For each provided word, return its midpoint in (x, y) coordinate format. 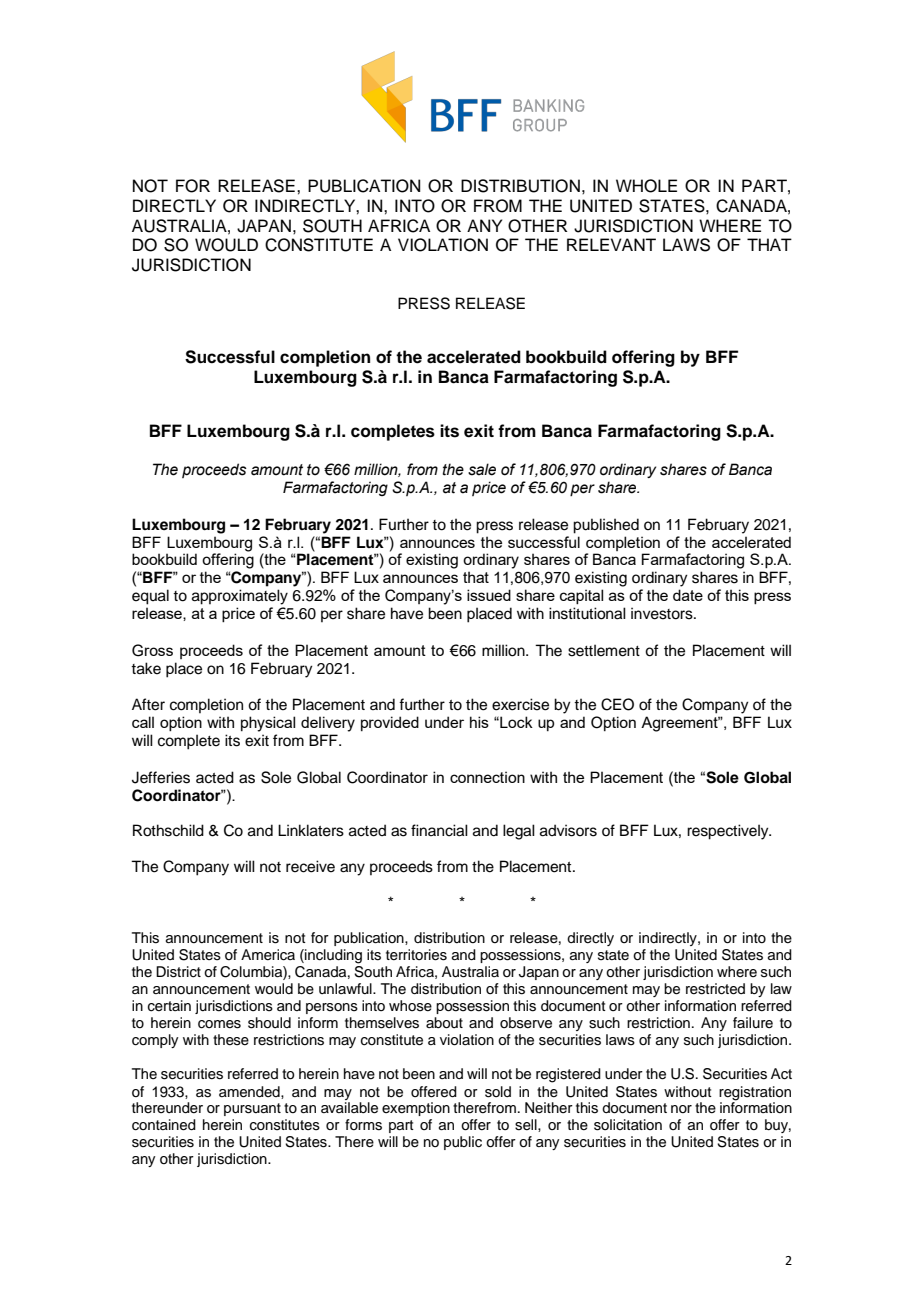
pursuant (252, 1109)
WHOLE (646, 186)
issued (489, 595)
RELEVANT (611, 244)
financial (439, 830)
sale (482, 469)
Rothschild (168, 830)
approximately (240, 597)
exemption (416, 1109)
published (606, 526)
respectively (729, 832)
